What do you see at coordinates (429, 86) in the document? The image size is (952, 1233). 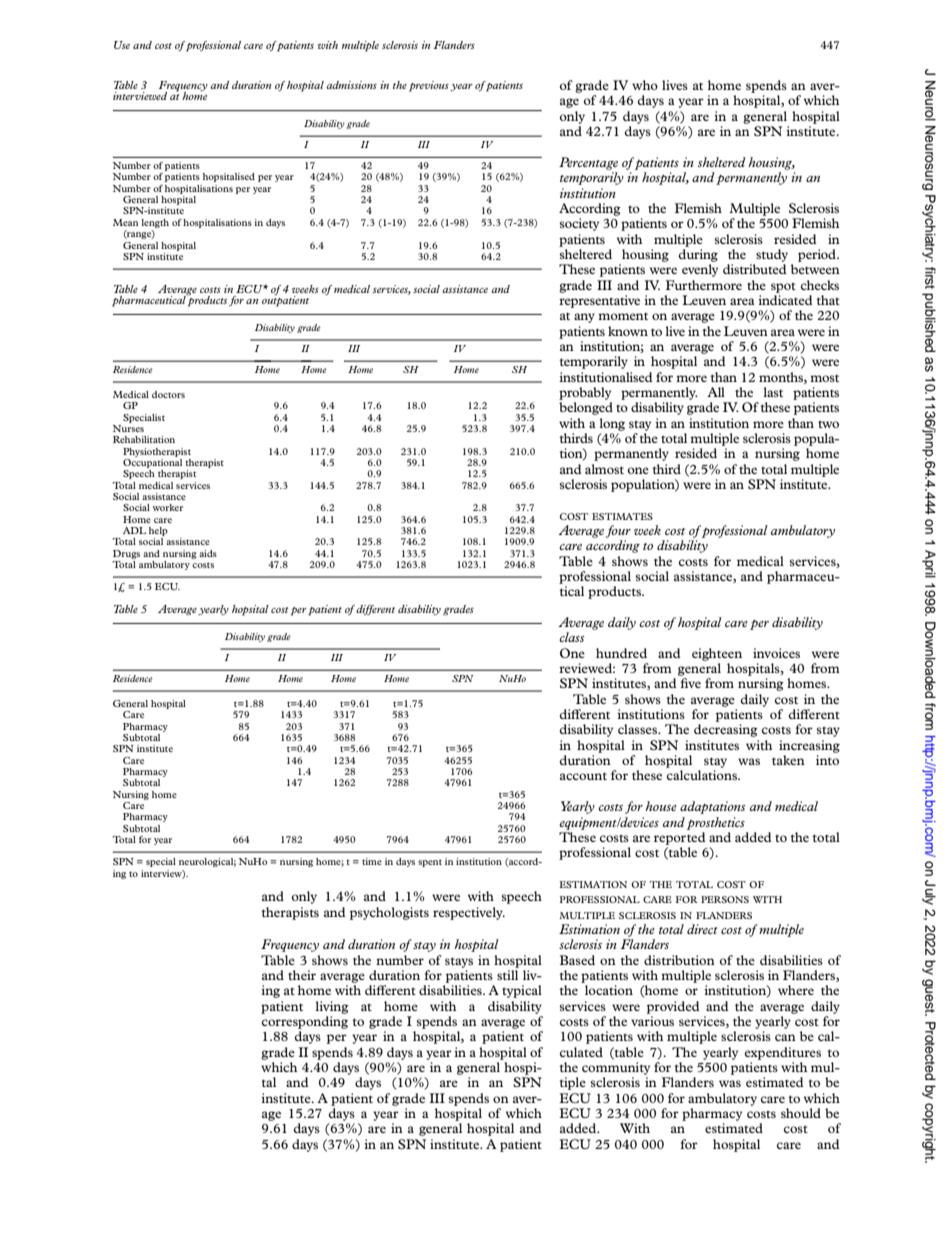 I see `previous` at bounding box center [429, 86].
